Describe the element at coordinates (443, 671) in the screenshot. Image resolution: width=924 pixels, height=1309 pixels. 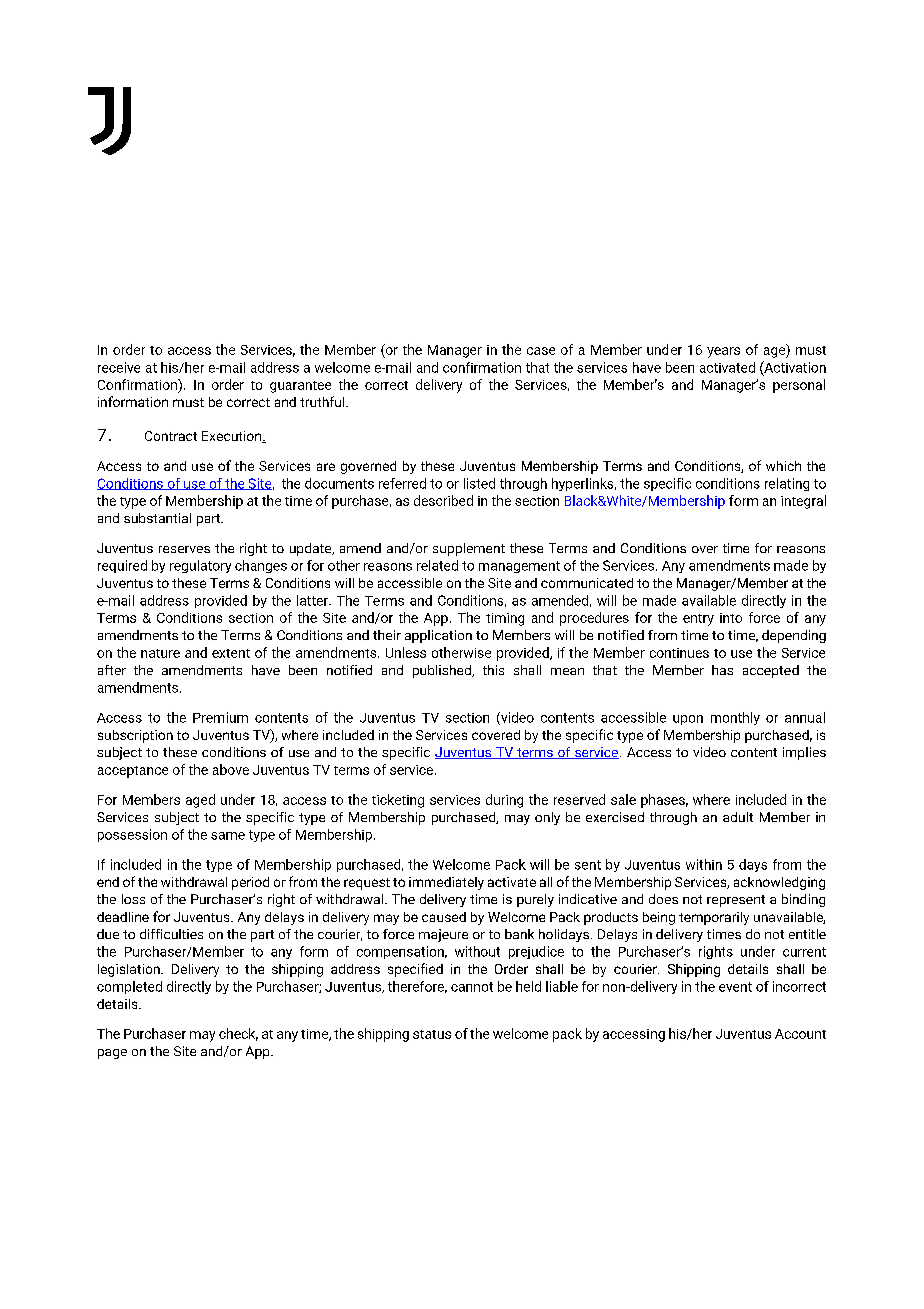
I see `published` at that location.
